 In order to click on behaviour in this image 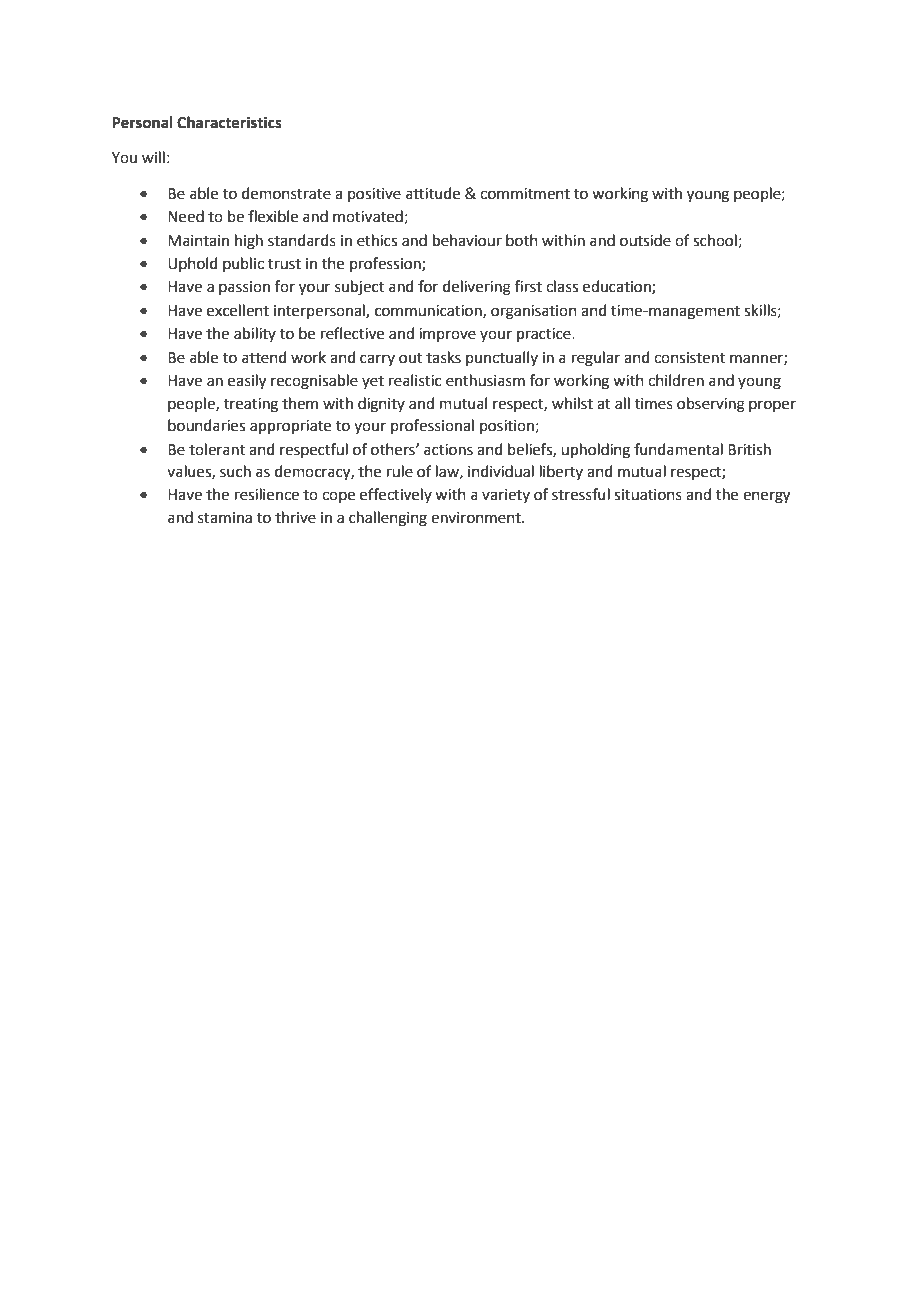, I will do `click(467, 240)`.
